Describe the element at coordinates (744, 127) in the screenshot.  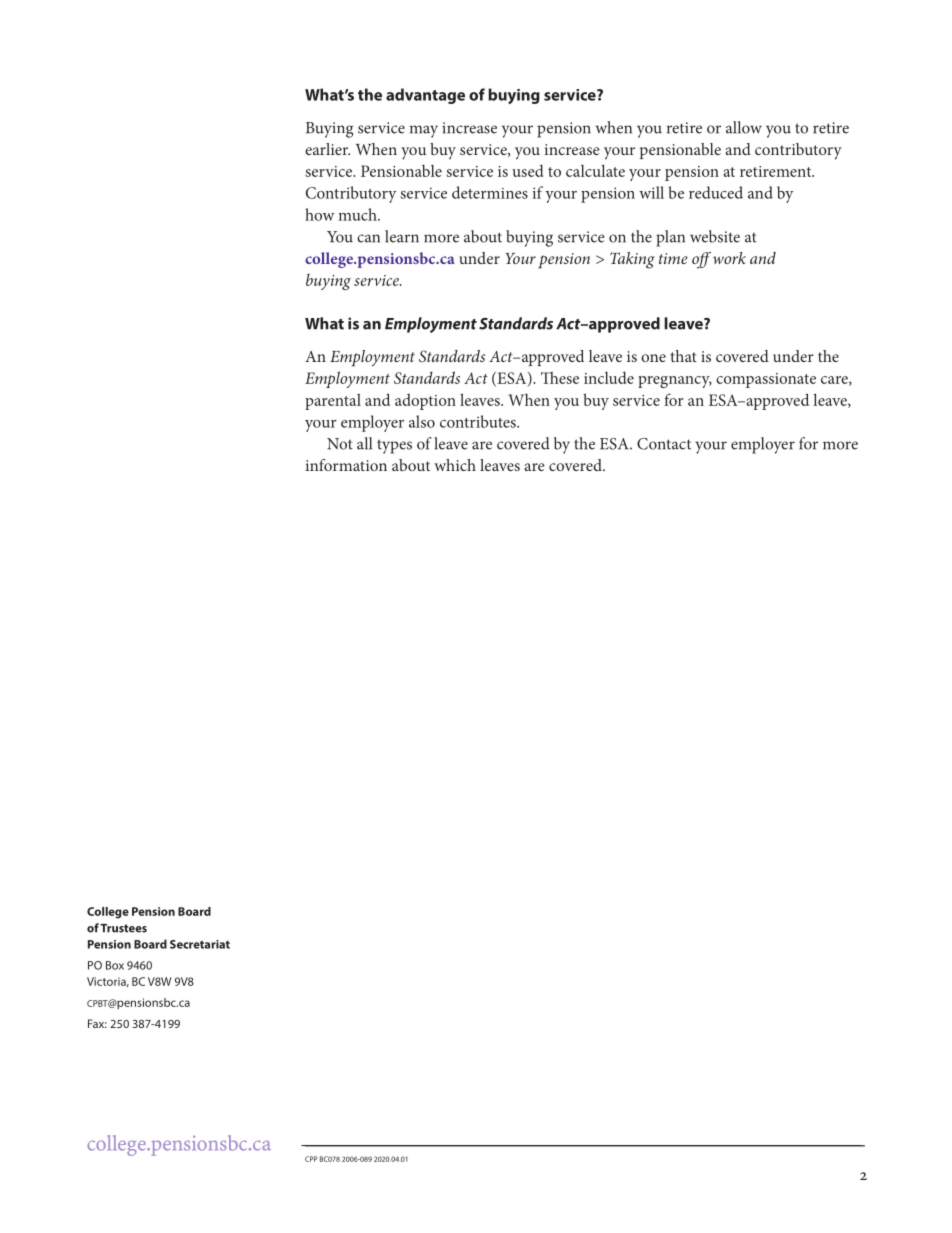
I see `allow` at that location.
